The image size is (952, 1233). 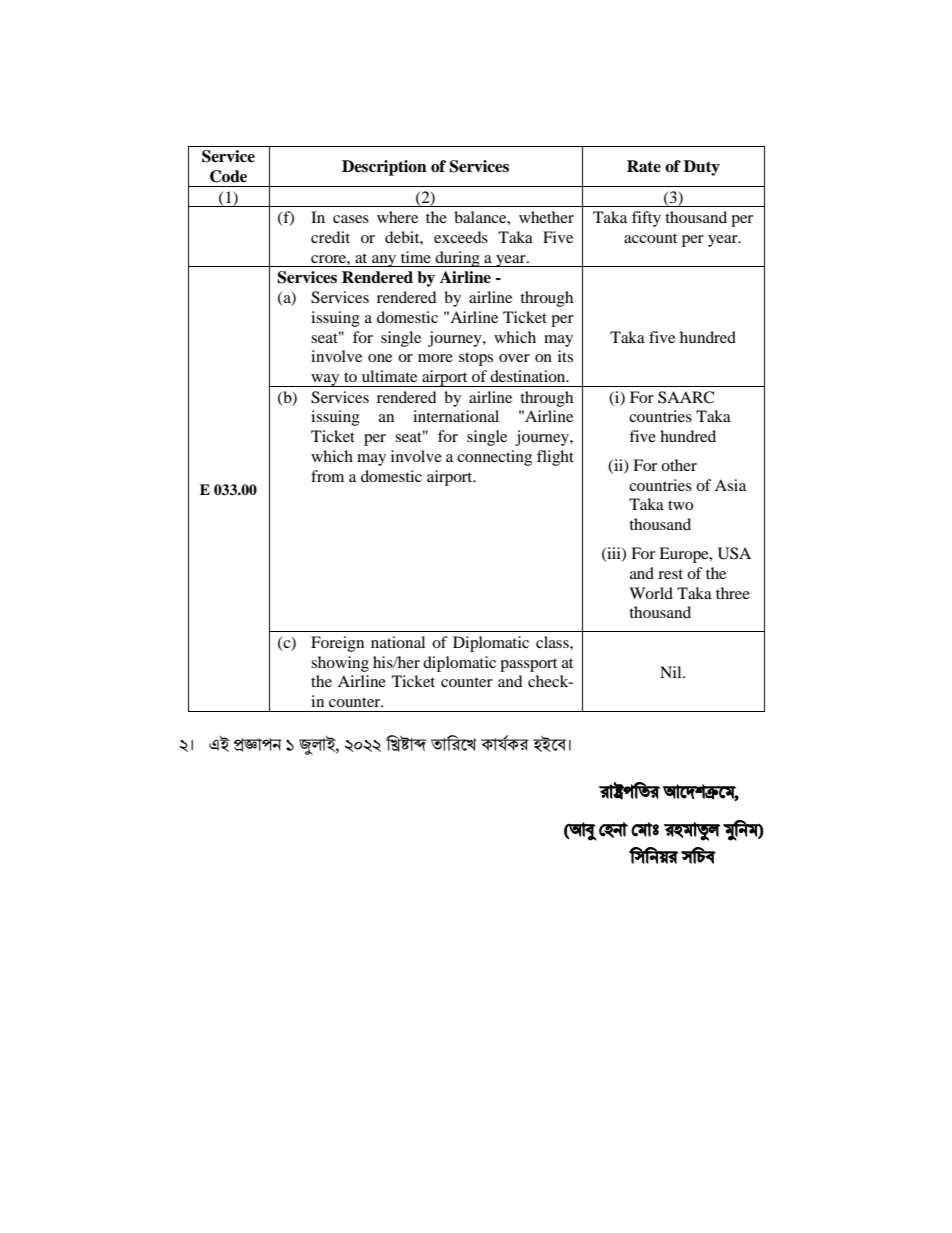 What do you see at coordinates (546, 217) in the document?
I see `whether` at bounding box center [546, 217].
